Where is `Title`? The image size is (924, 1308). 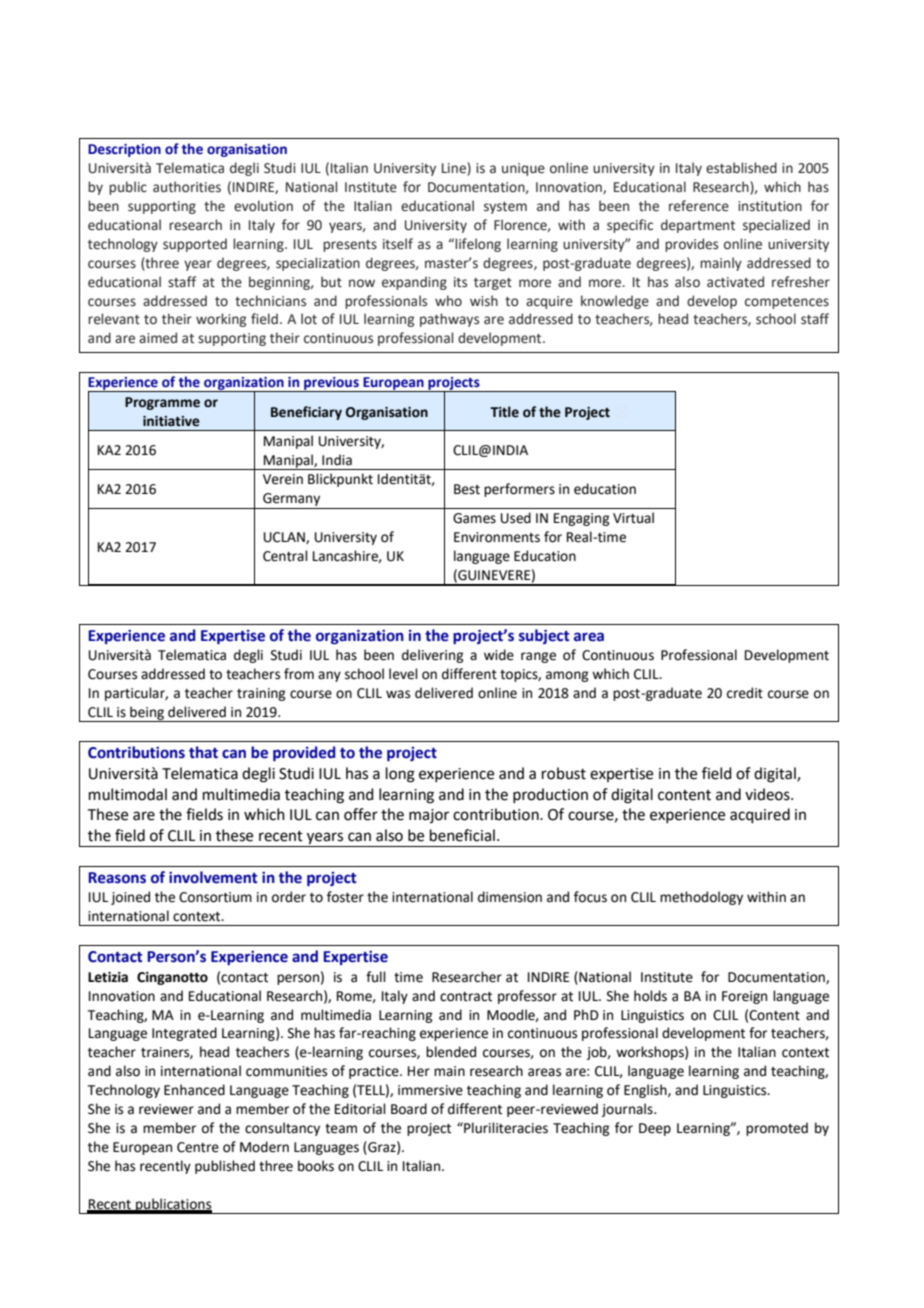
Title is located at coordinates (504, 412).
